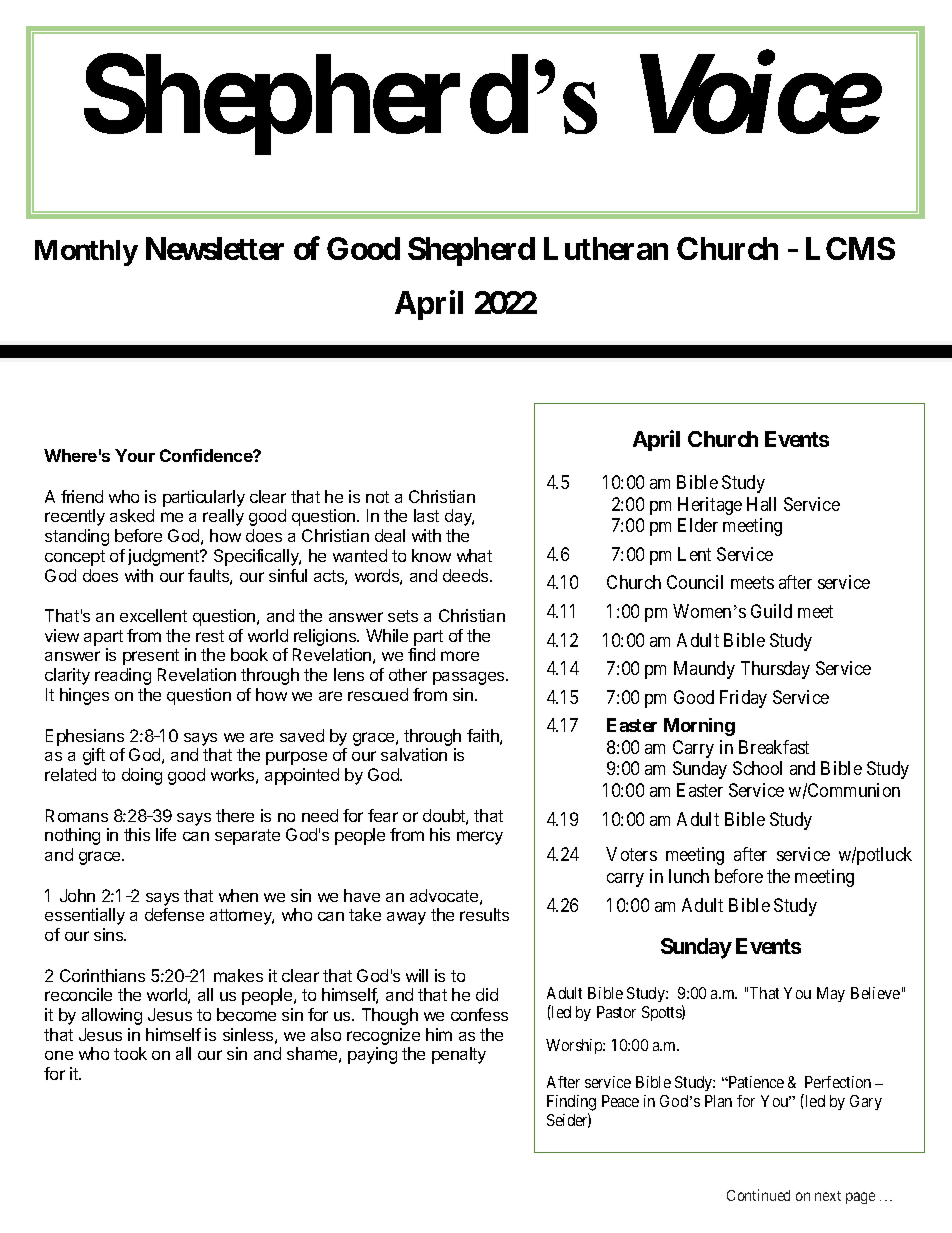  I want to click on Peace, so click(620, 1101).
